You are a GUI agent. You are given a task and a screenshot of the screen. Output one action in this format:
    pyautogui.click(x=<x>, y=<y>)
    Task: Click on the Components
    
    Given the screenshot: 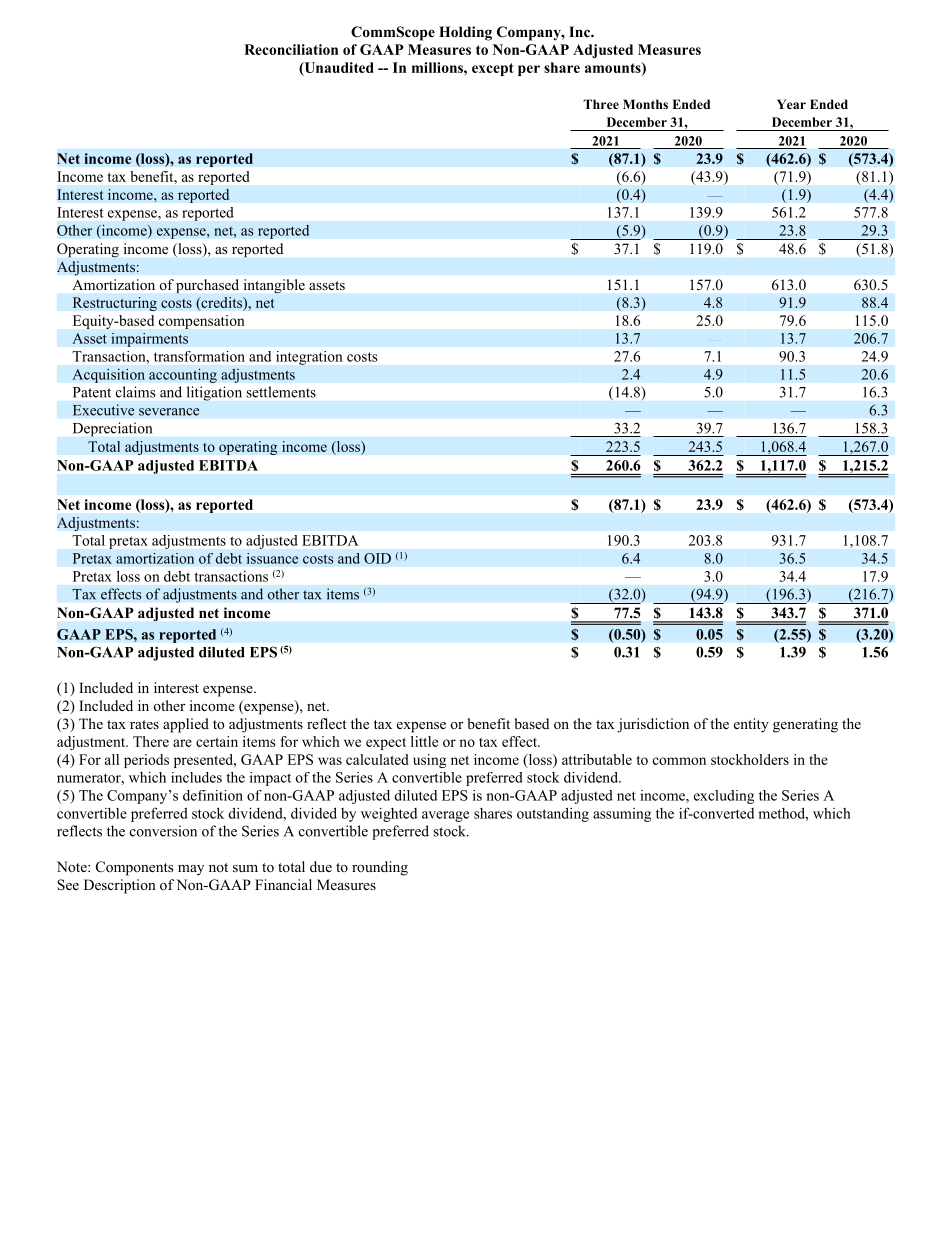 What is the action you would take?
    pyautogui.click(x=134, y=868)
